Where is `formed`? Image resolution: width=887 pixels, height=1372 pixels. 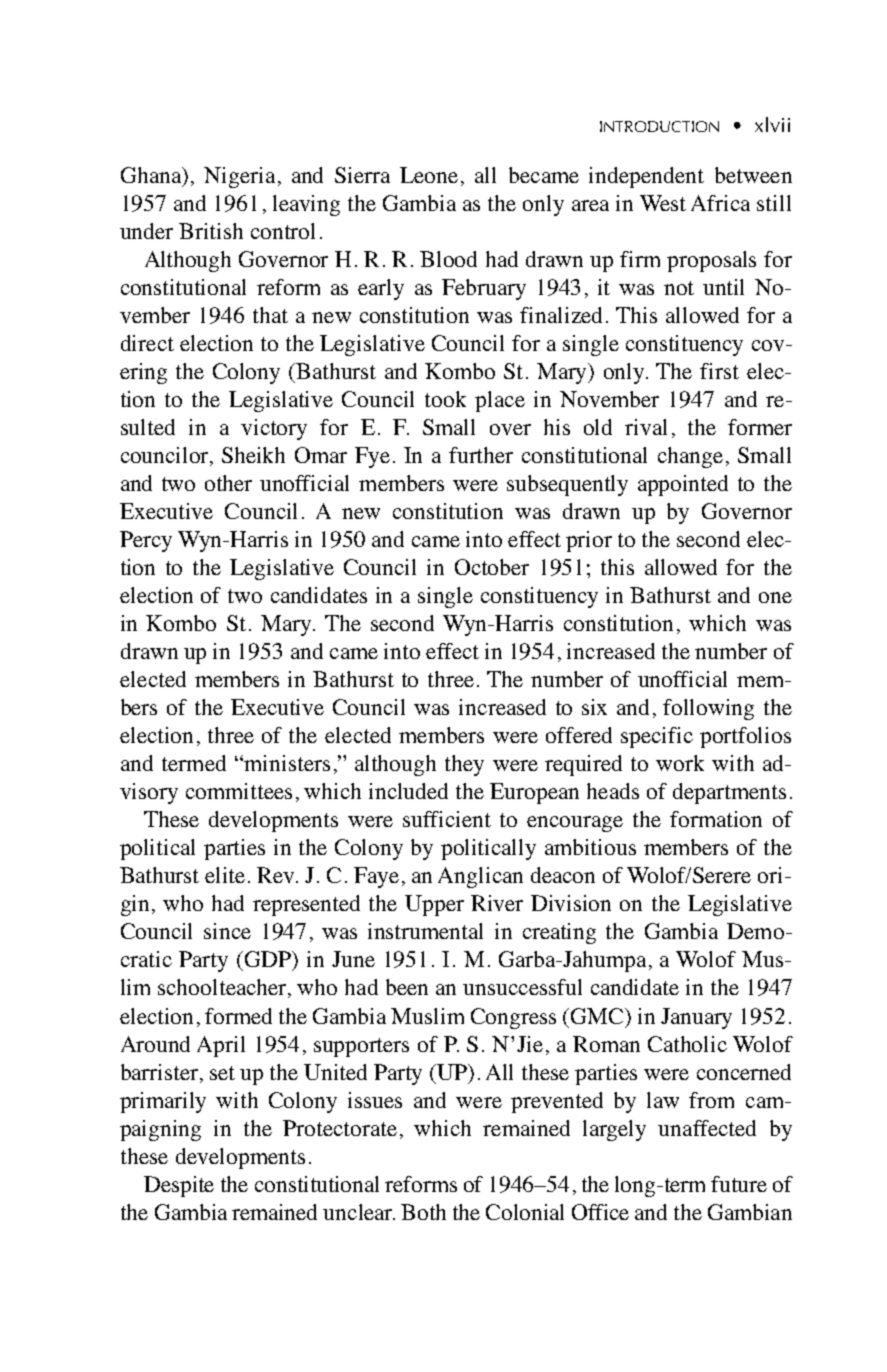 formed is located at coordinates (238, 1016).
